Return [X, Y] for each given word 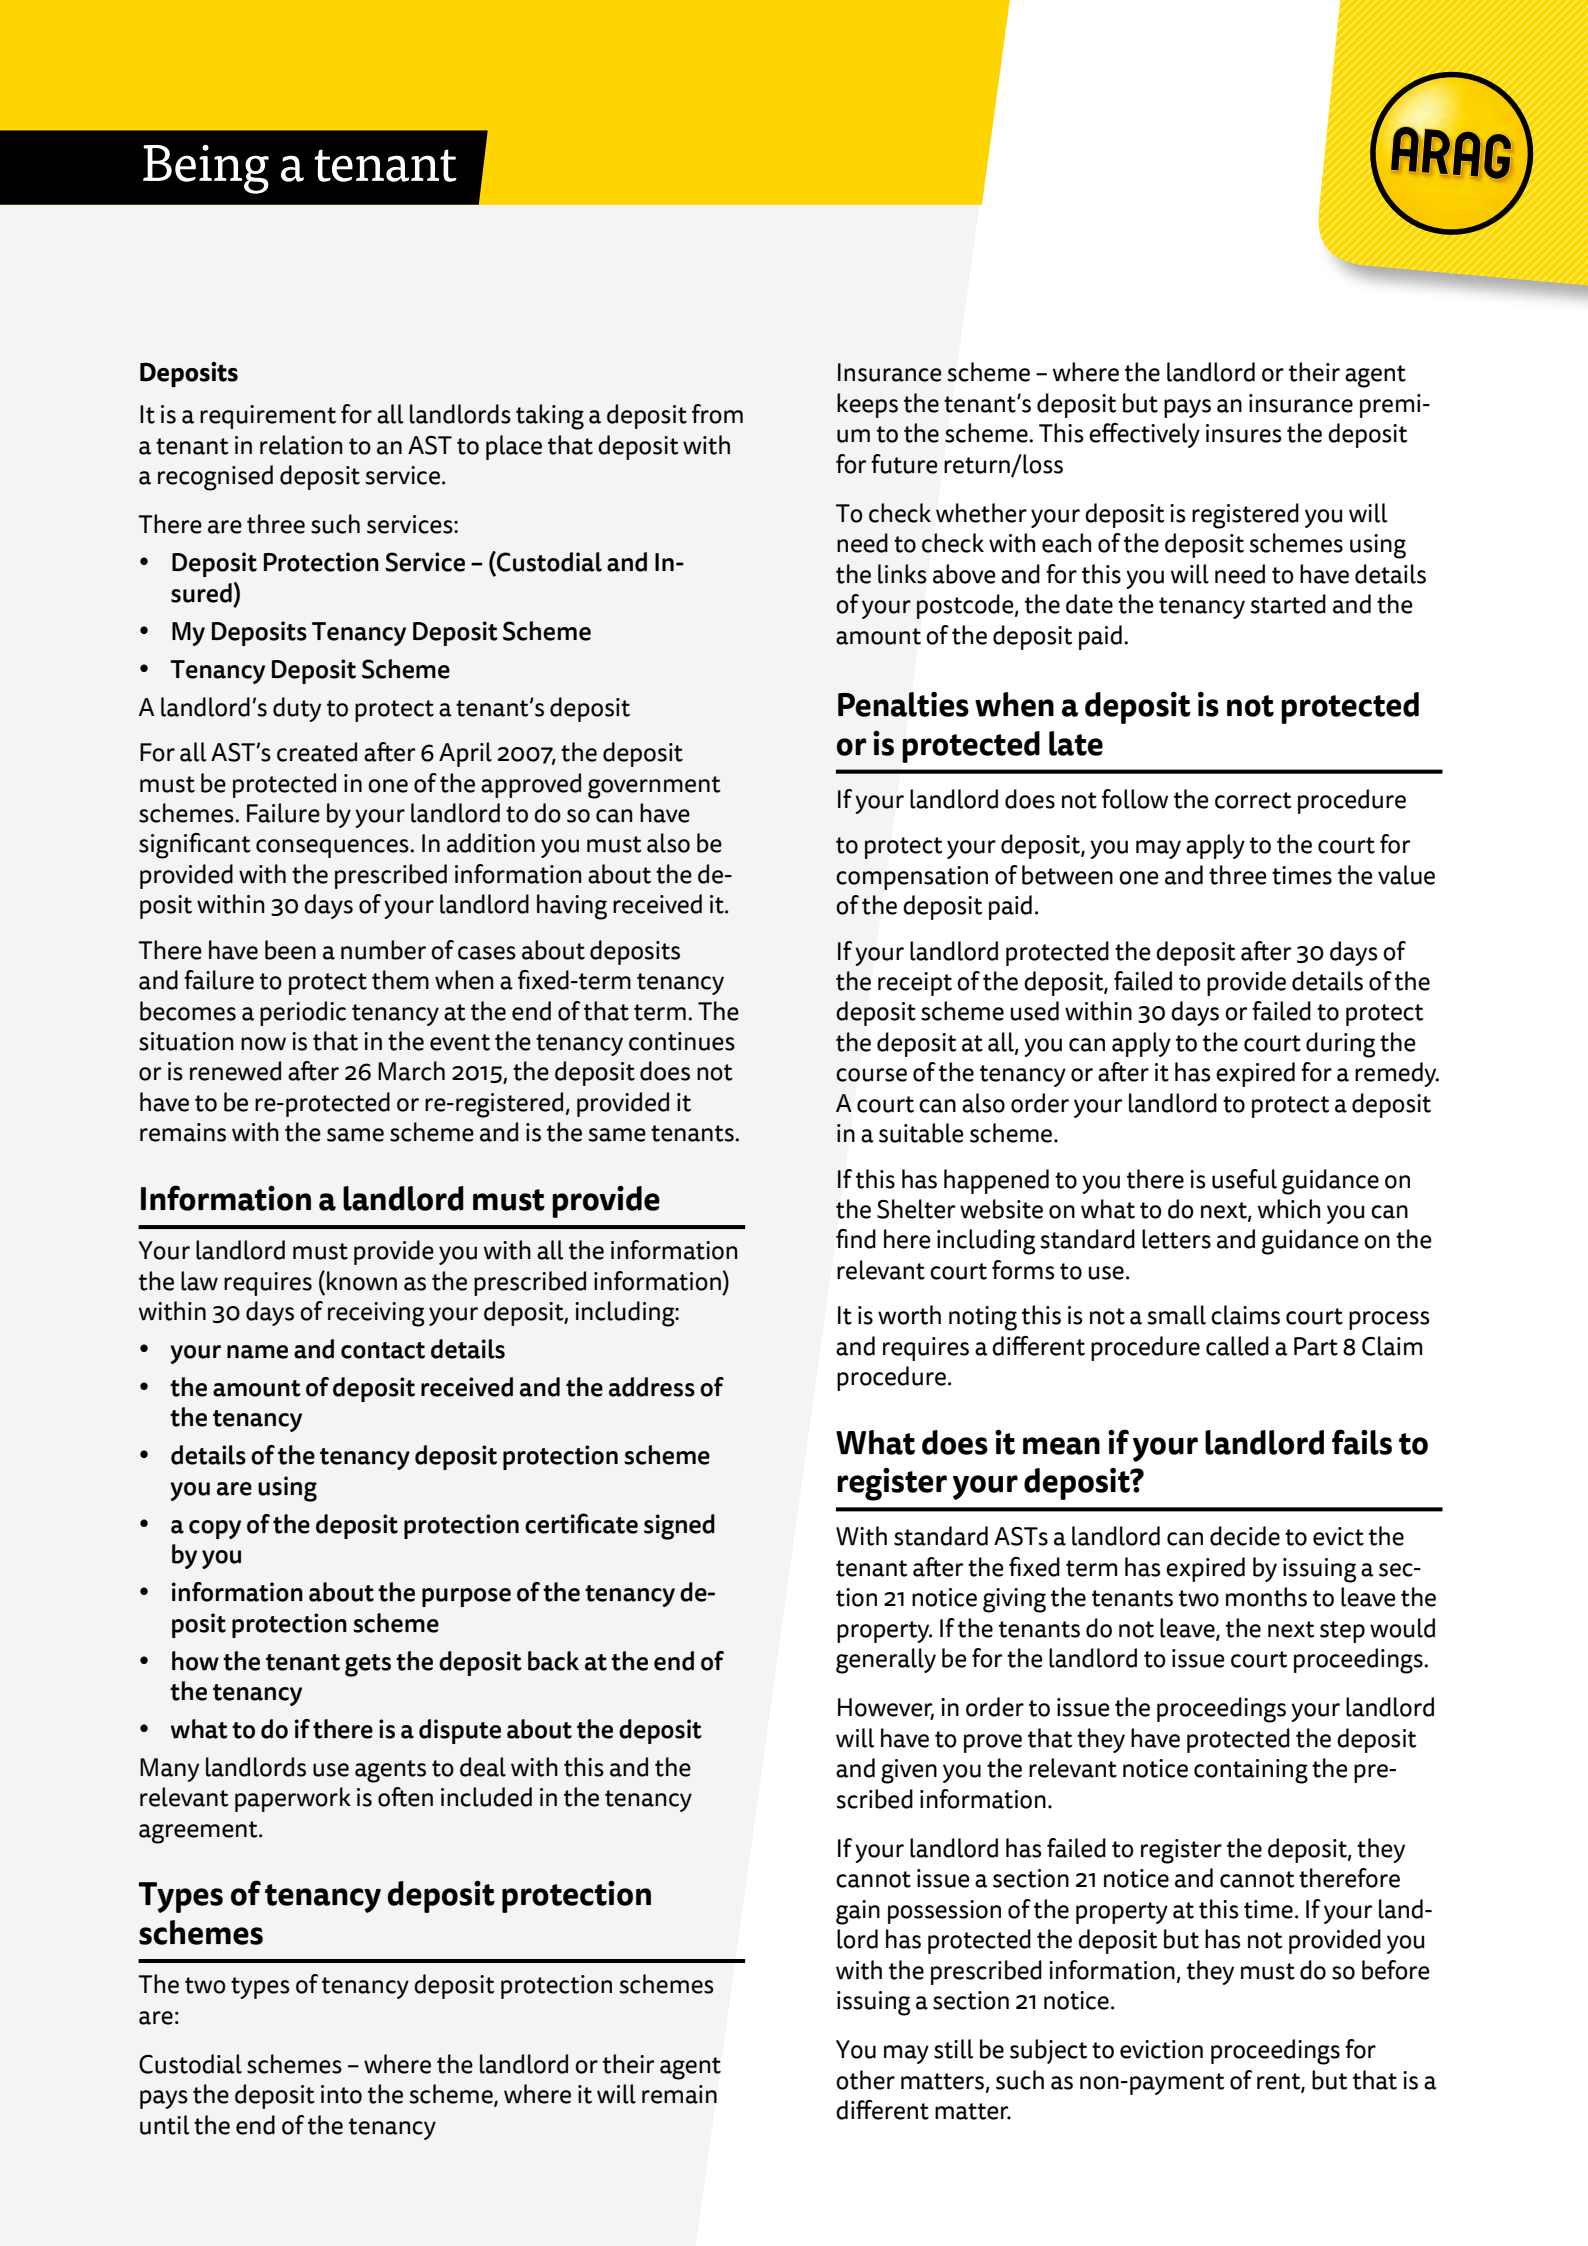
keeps [867, 405]
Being [206, 169]
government [654, 787]
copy [215, 1529]
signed [679, 1527]
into [341, 2094]
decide [1245, 1536]
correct [1253, 800]
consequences [333, 848]
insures [1244, 433]
